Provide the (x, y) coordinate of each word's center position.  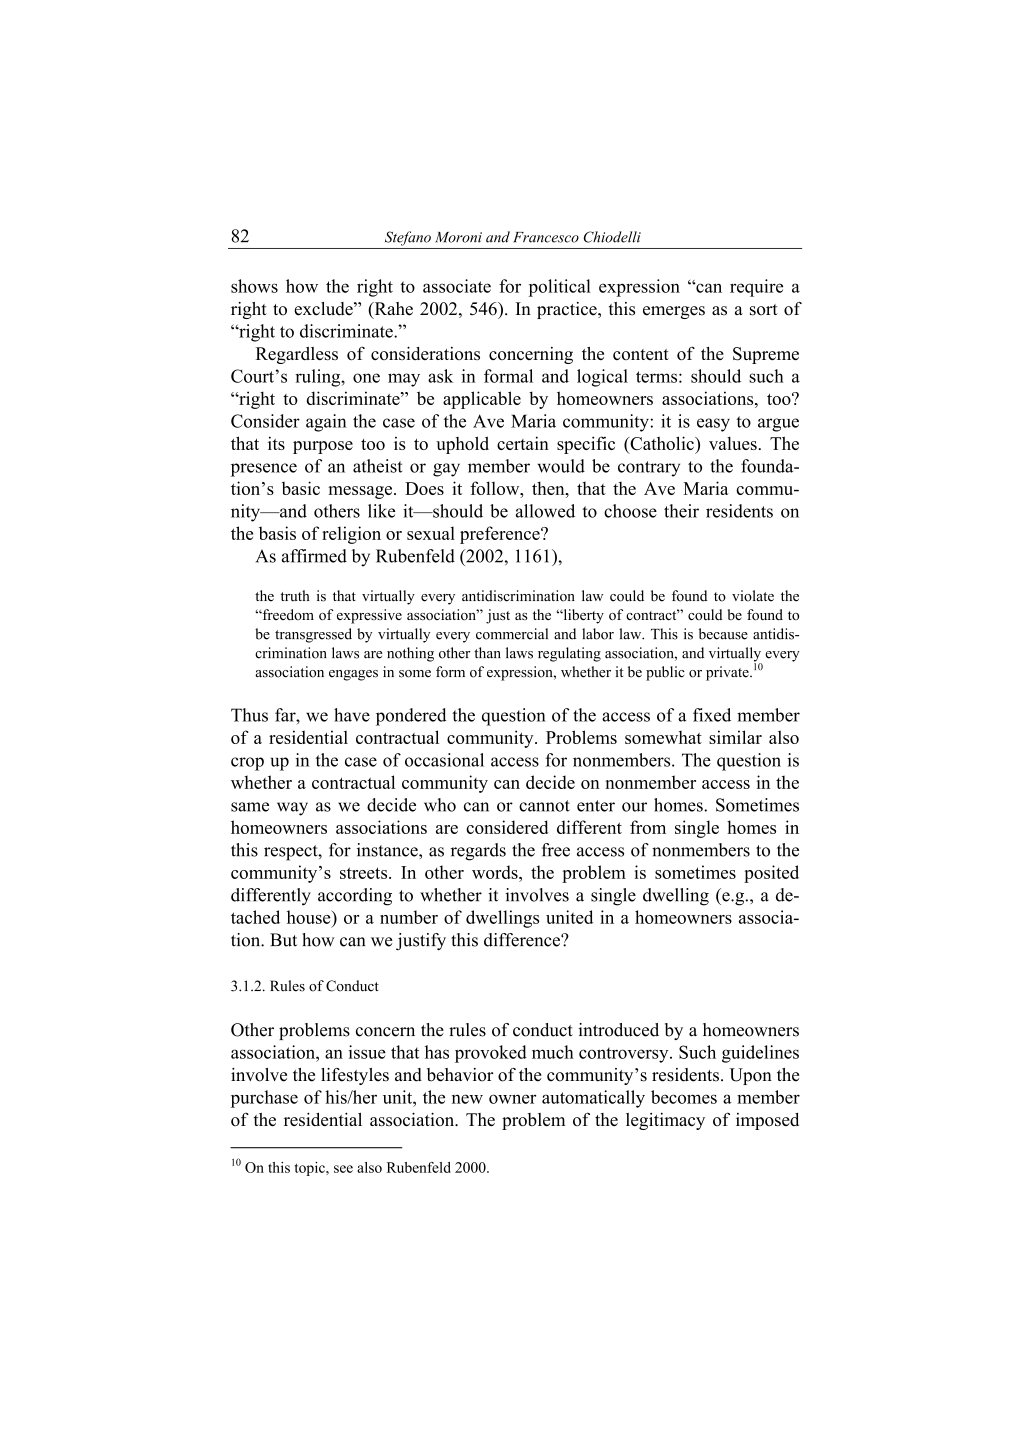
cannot (544, 806)
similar (735, 737)
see (343, 1169)
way (292, 809)
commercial (512, 634)
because (723, 634)
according (355, 897)
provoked (491, 1054)
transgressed (313, 635)
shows (254, 286)
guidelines (760, 1054)
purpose (323, 447)
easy (713, 425)
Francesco (546, 237)
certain (523, 443)
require (756, 288)
